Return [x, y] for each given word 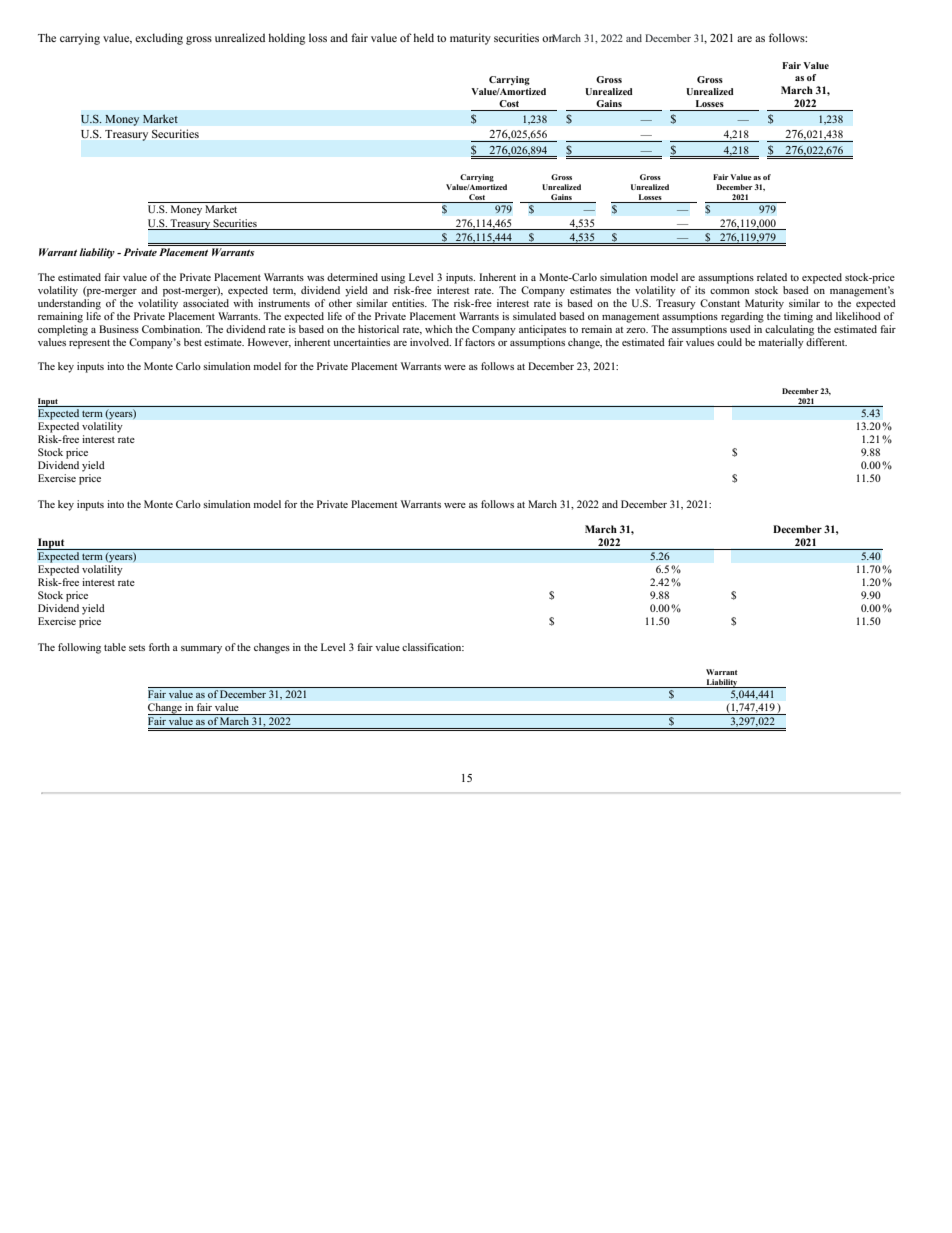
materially [781, 343]
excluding [159, 39]
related [772, 277]
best [193, 342]
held [423, 37]
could [729, 342]
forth [159, 647]
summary [201, 650]
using [393, 278]
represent [89, 344]
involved [430, 342]
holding [286, 39]
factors [480, 342]
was [315, 278]
